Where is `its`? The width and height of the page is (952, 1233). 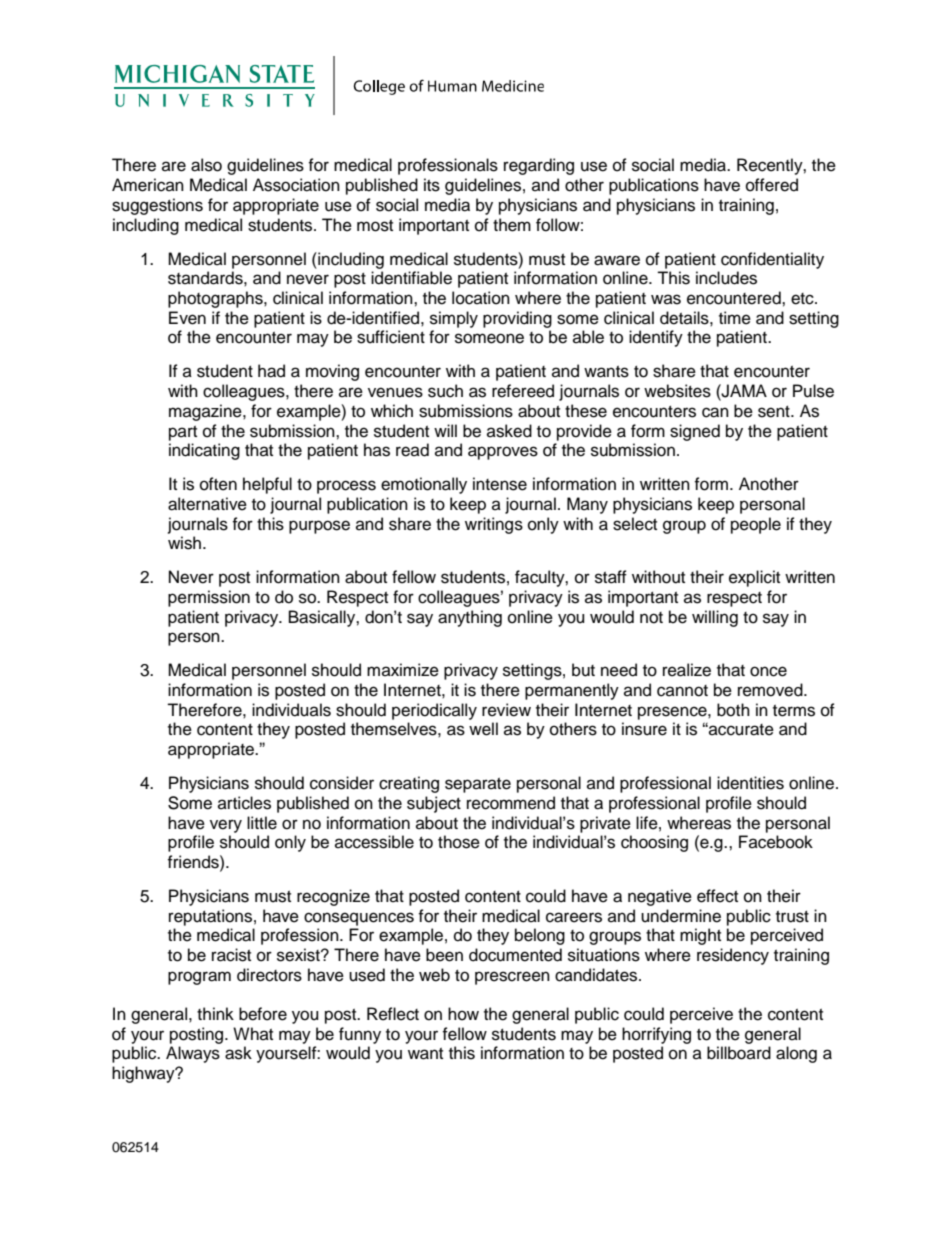
its is located at coordinates (432, 185).
